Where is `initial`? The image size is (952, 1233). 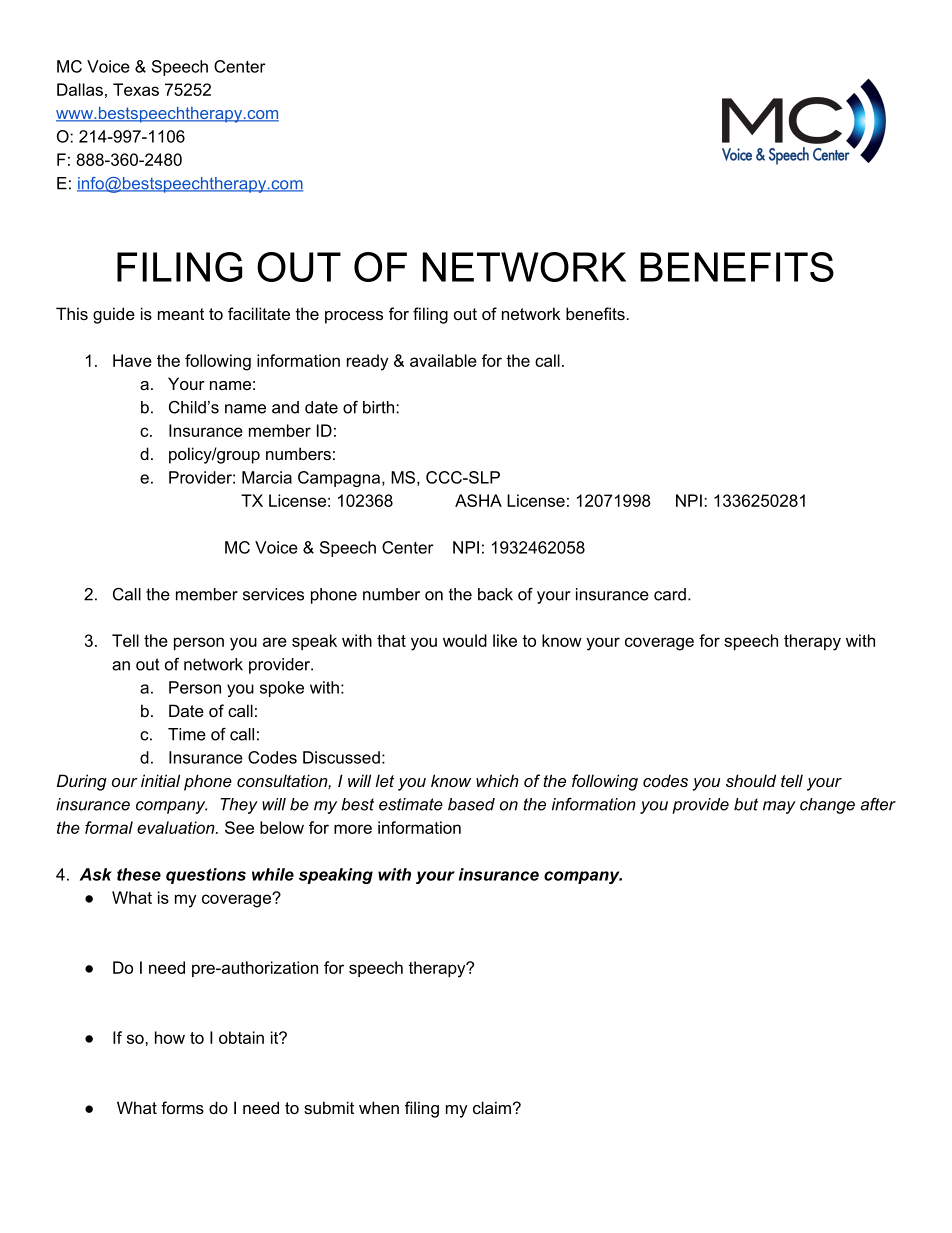
initial is located at coordinates (160, 780).
